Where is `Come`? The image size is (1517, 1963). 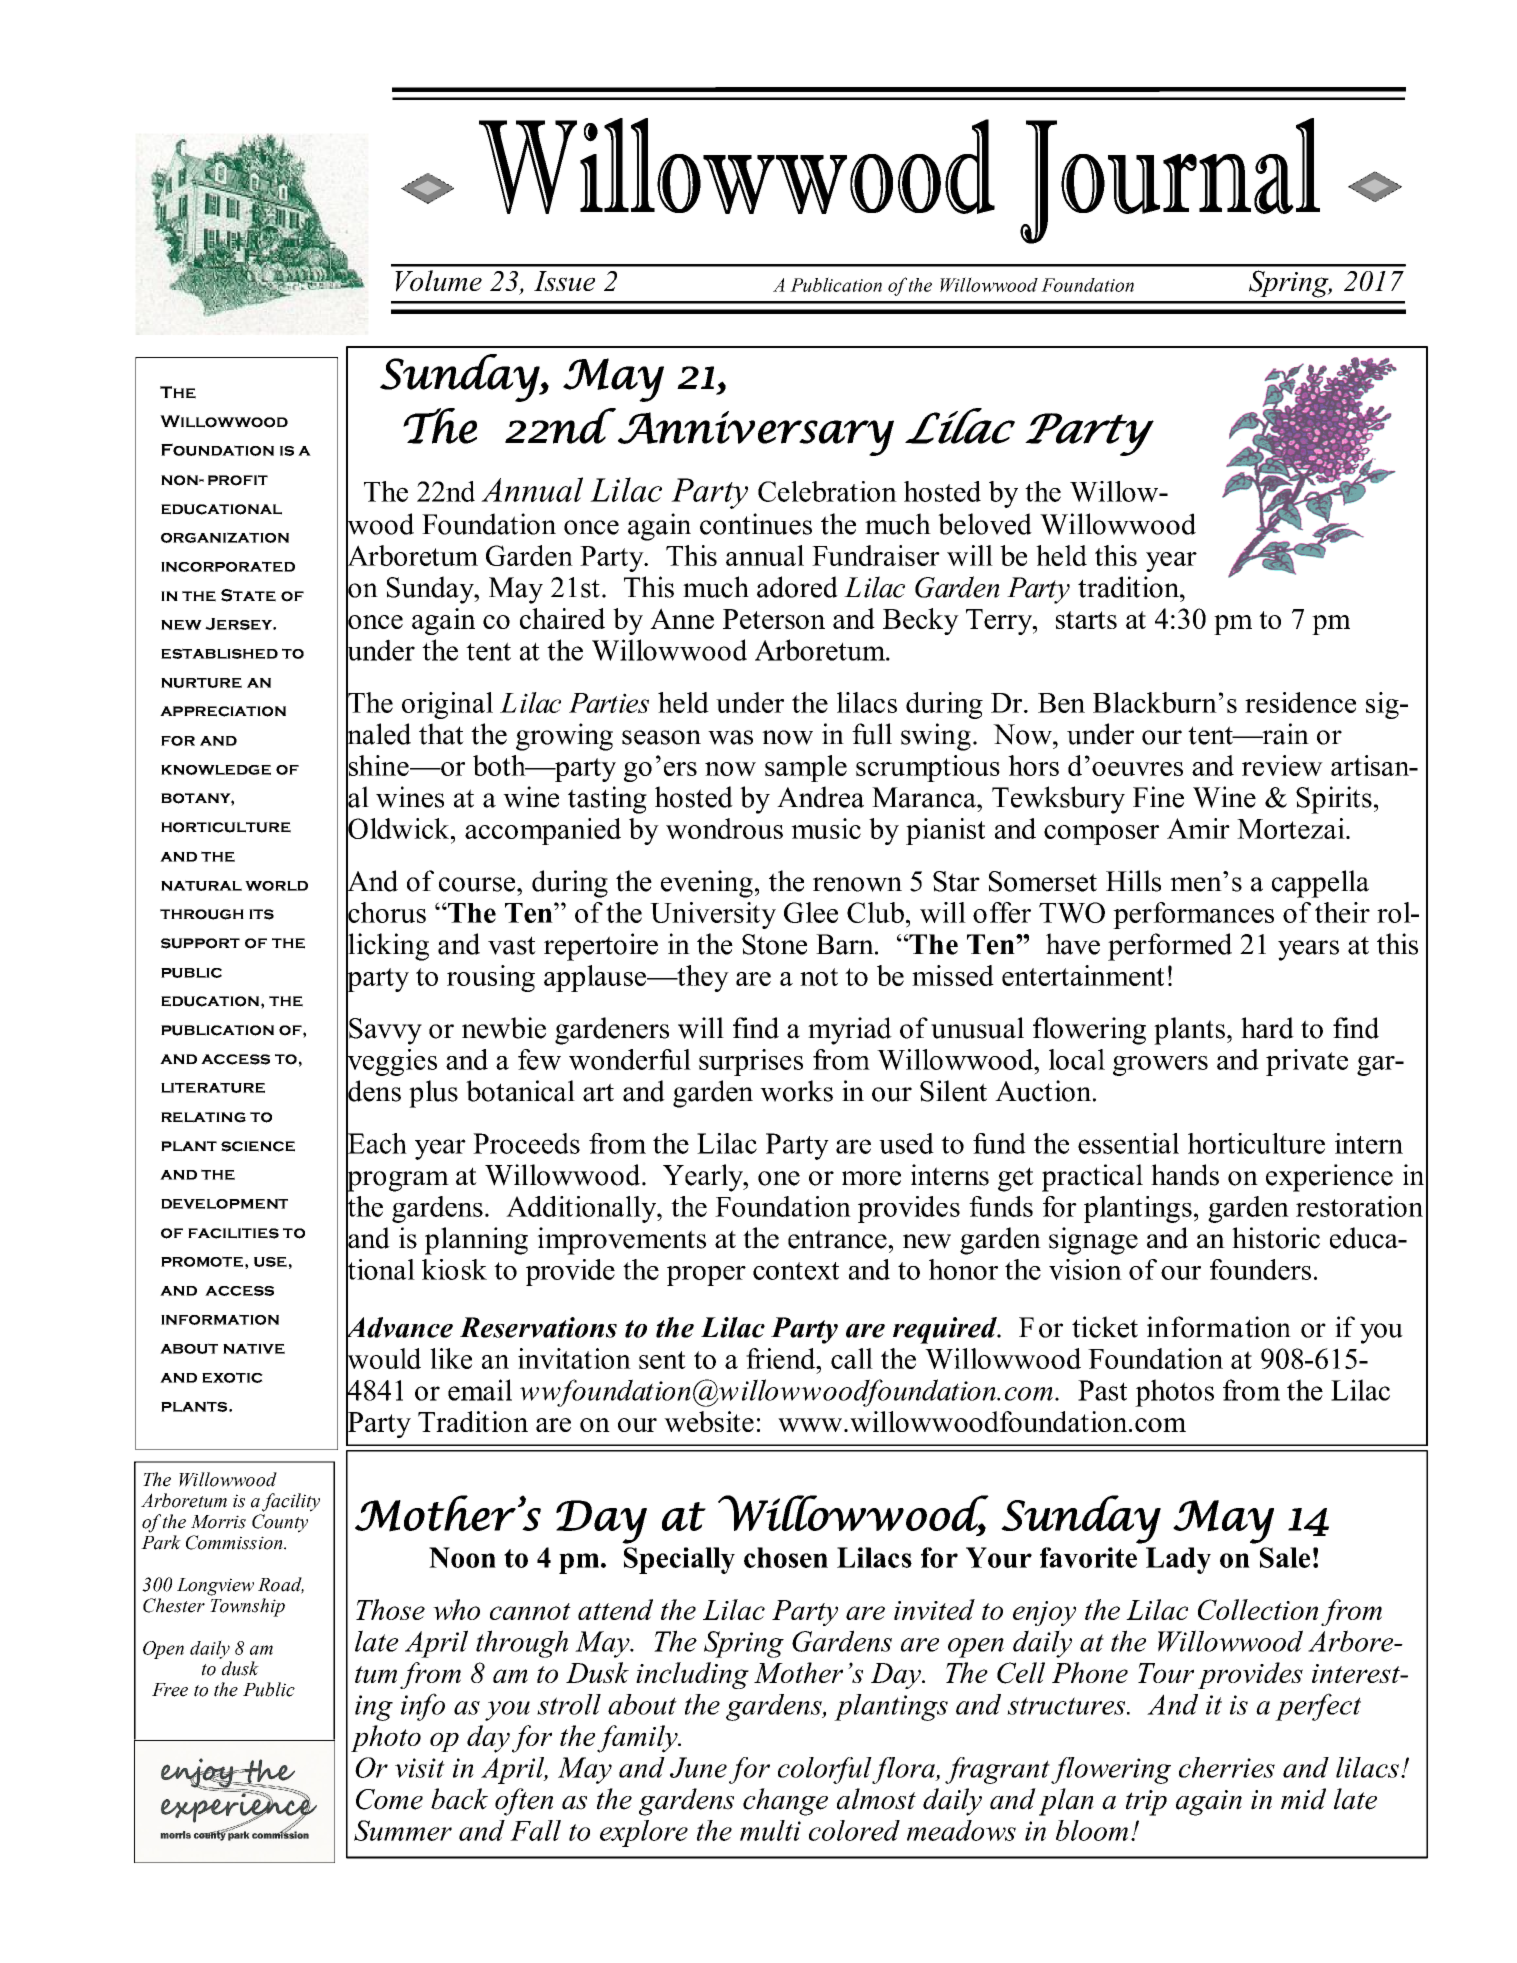
Come is located at coordinates (389, 1799).
